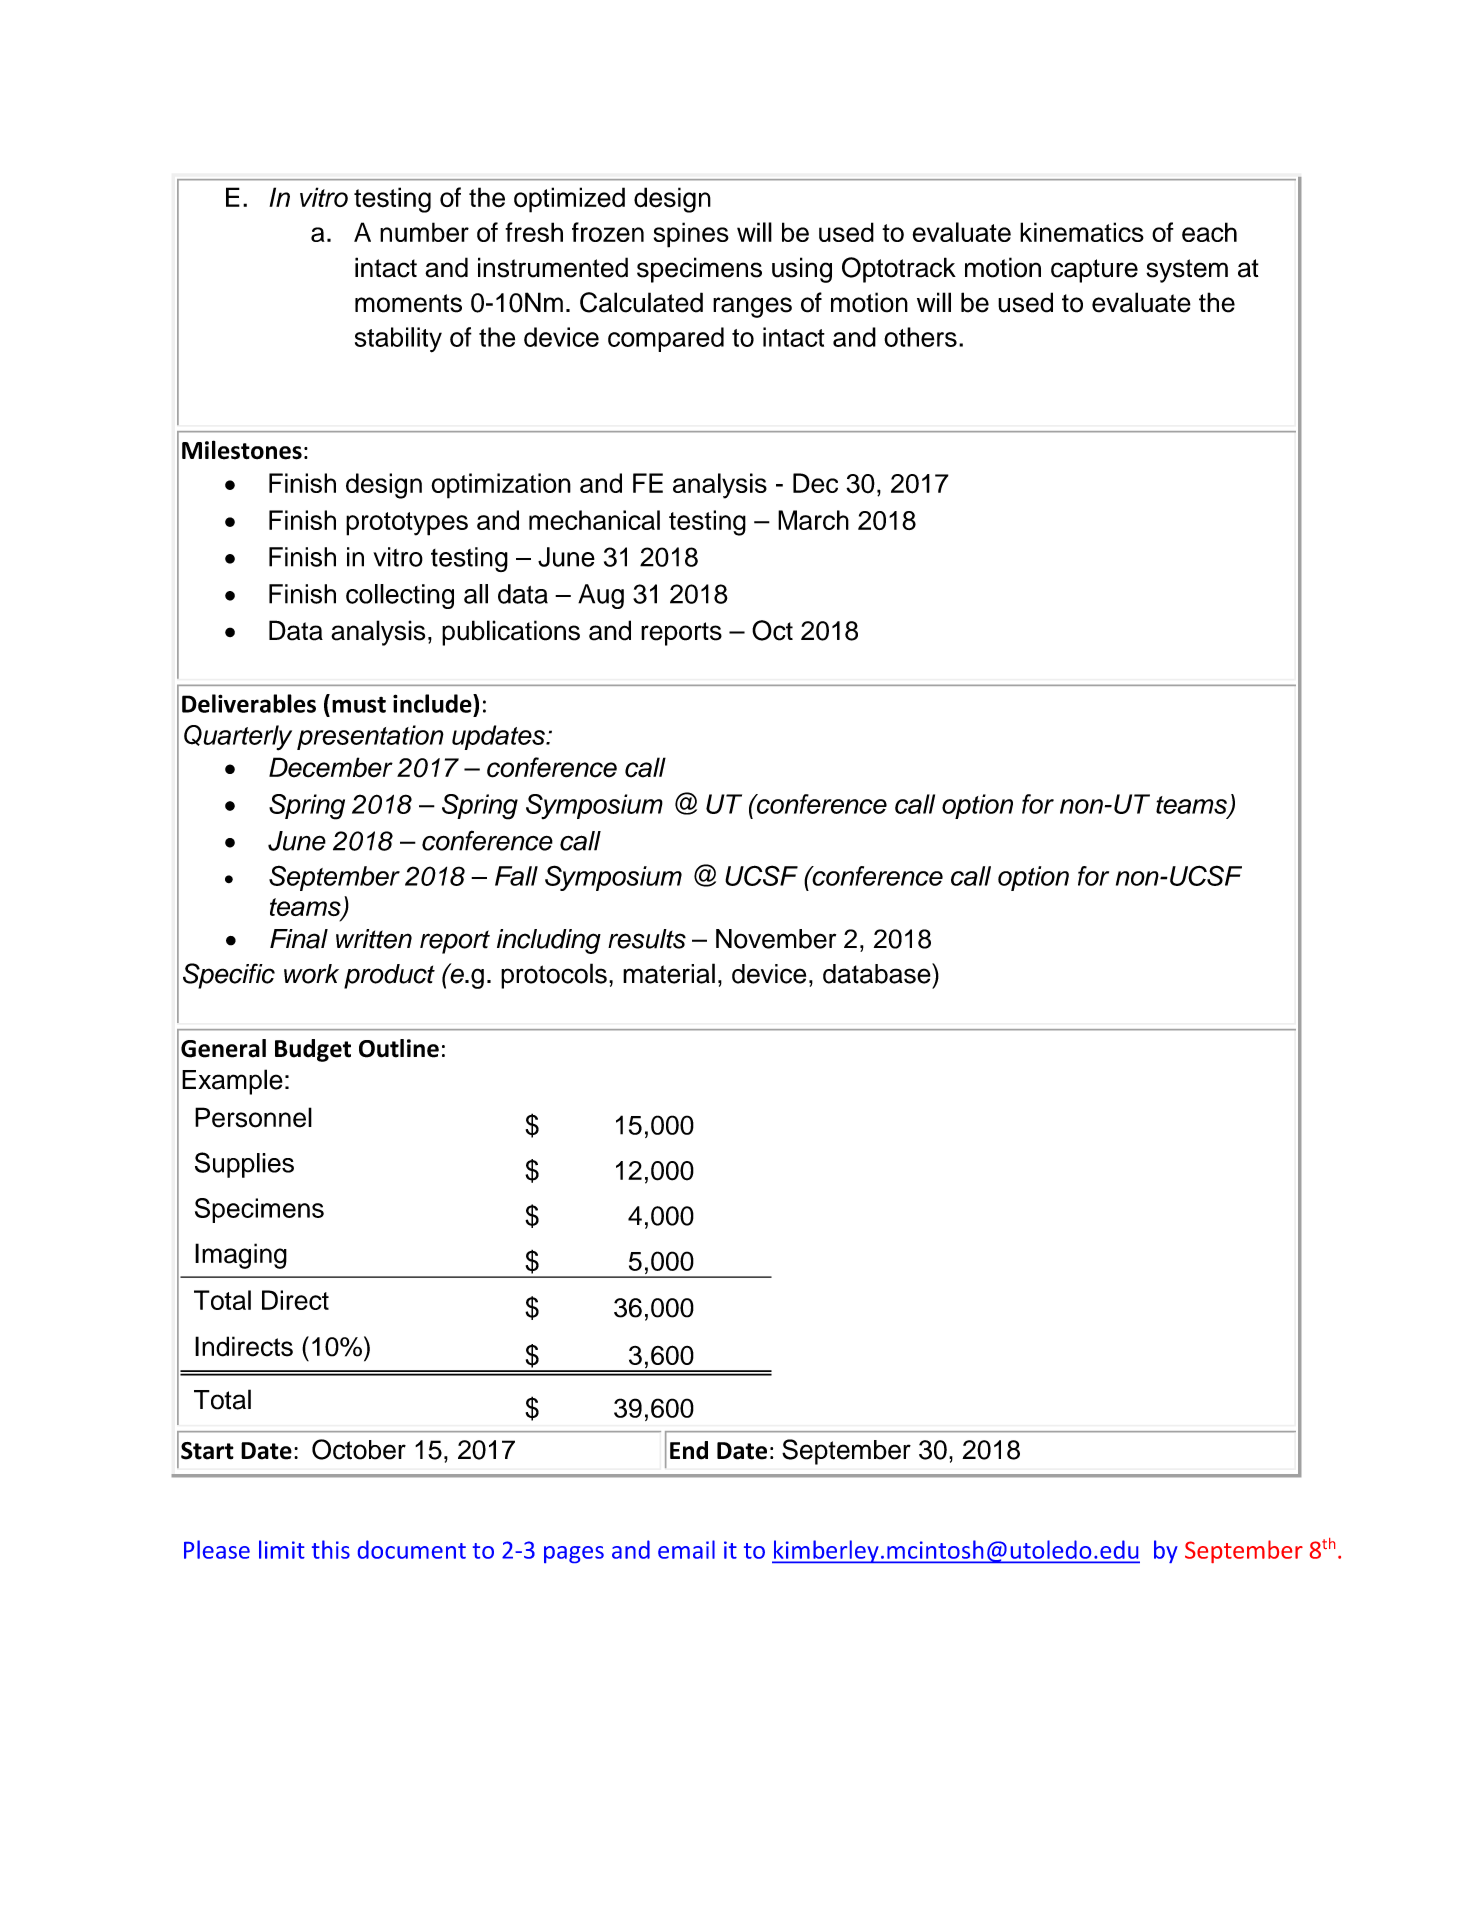 The height and width of the screenshot is (1906, 1473). What do you see at coordinates (691, 235) in the screenshot?
I see `spines` at bounding box center [691, 235].
